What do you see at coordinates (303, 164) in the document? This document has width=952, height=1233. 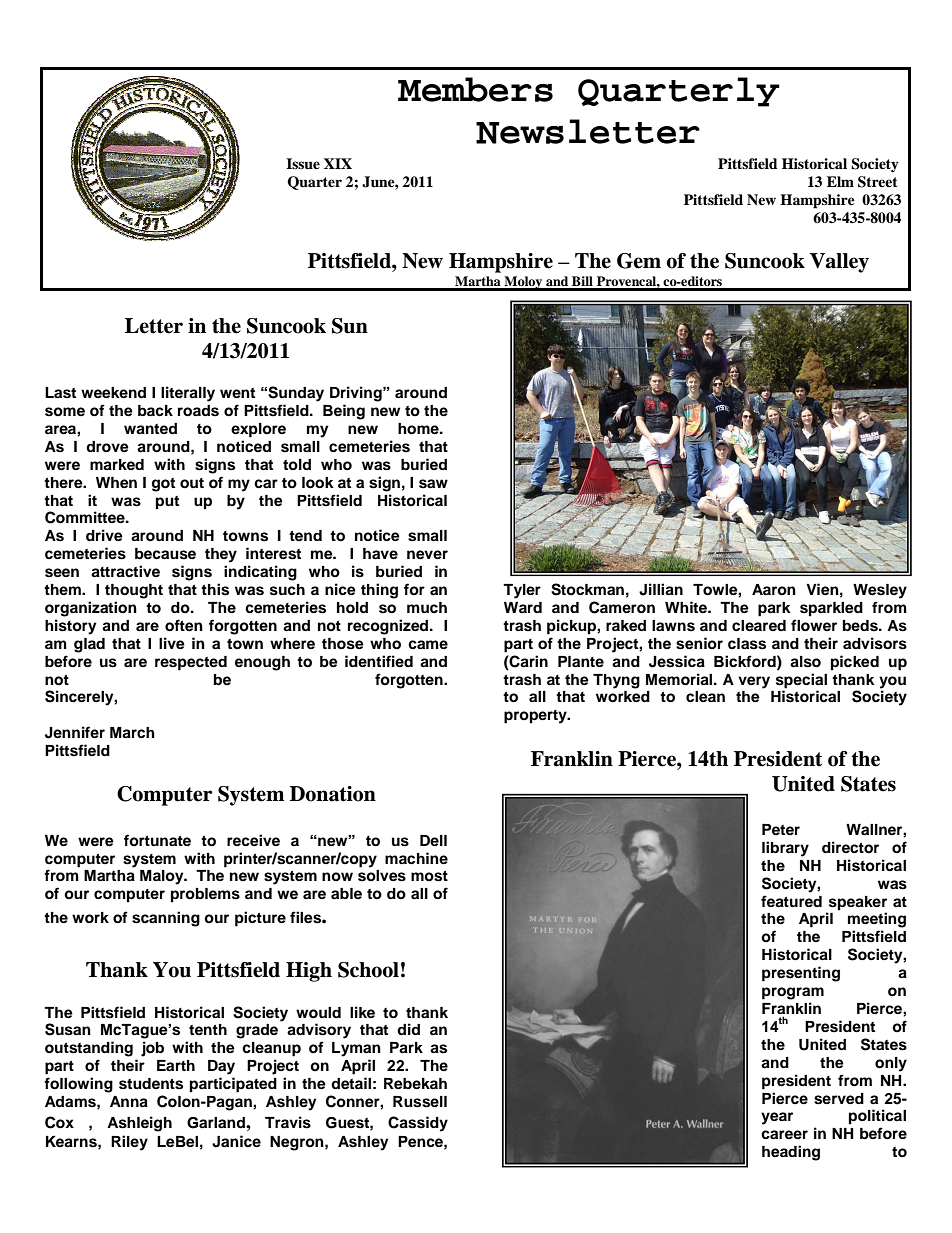 I see `Issue` at bounding box center [303, 164].
